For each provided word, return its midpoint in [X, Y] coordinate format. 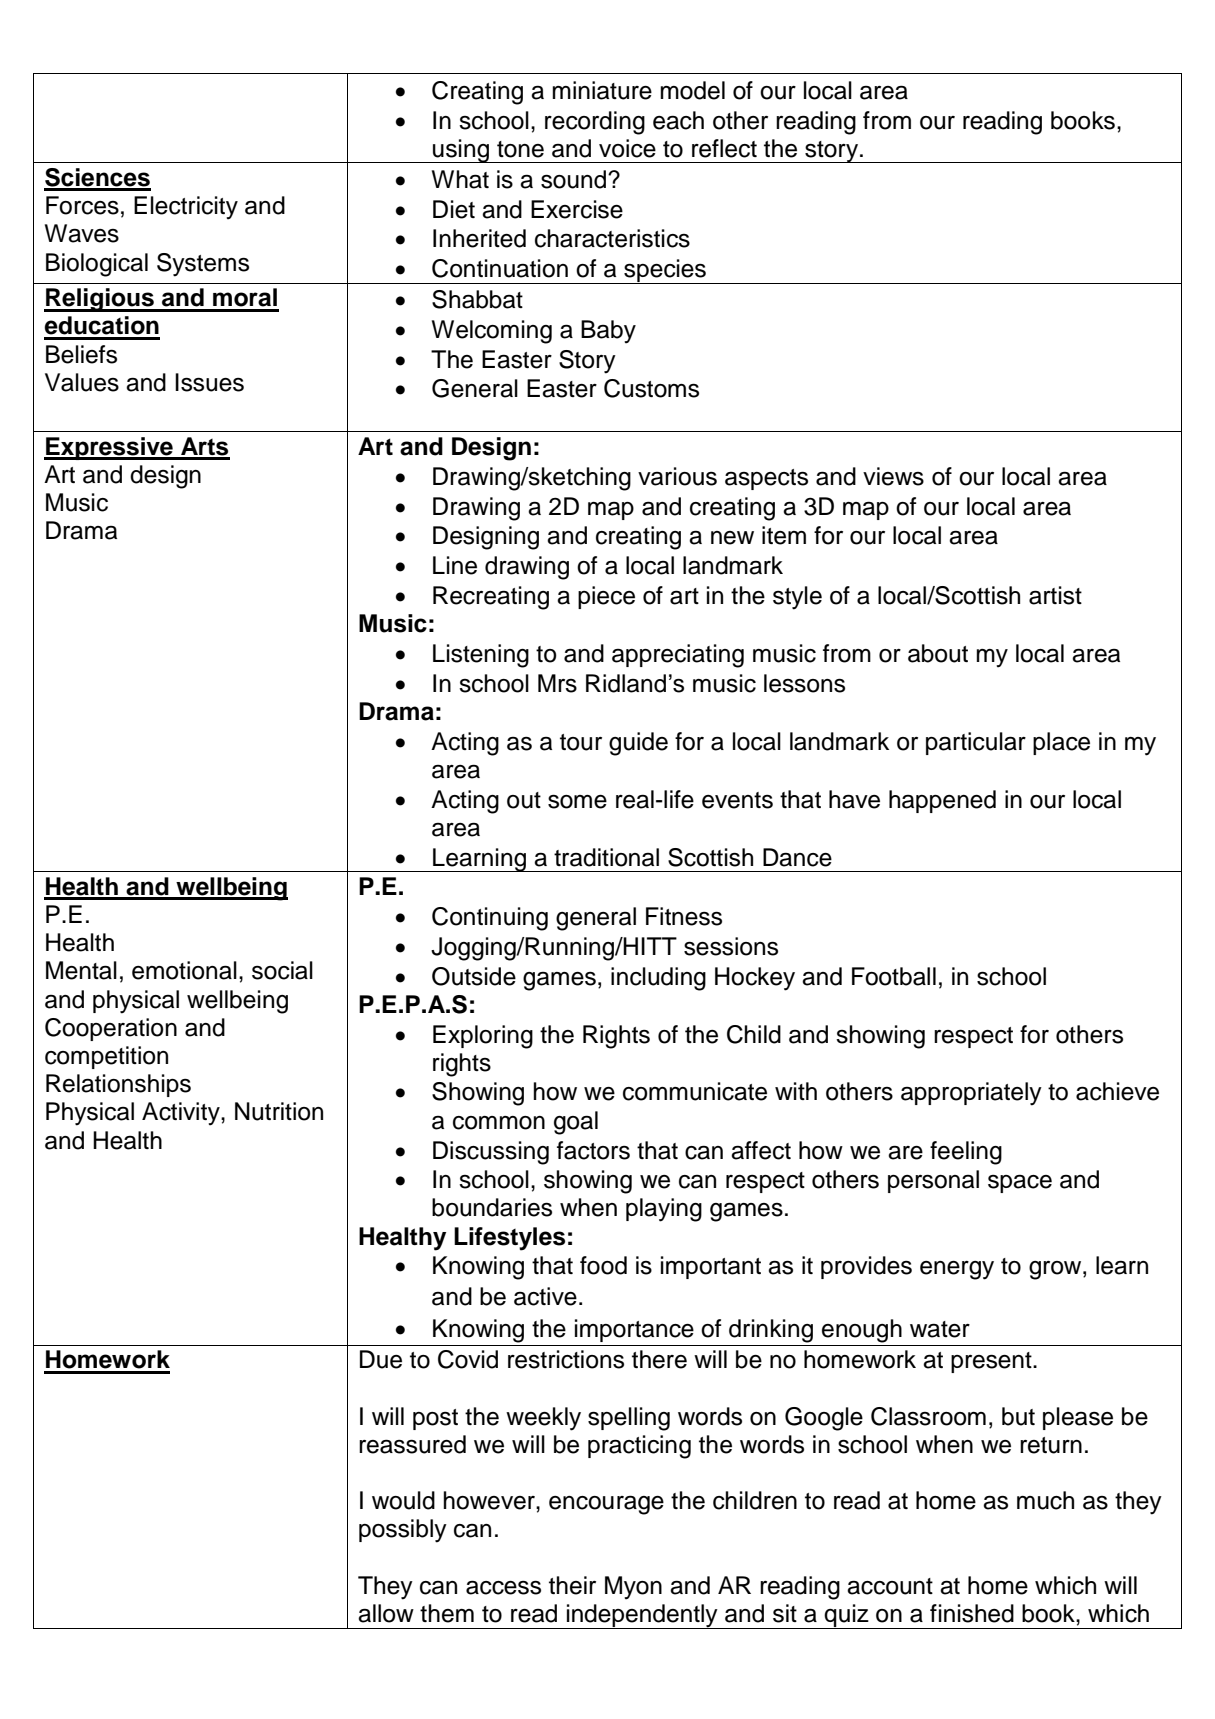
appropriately [971, 1094]
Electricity [186, 208]
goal [576, 1123]
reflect [724, 148]
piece [606, 597]
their [572, 1585]
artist [1055, 595]
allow [386, 1613]
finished [972, 1613]
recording [595, 123]
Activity [182, 1114]
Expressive [109, 448]
